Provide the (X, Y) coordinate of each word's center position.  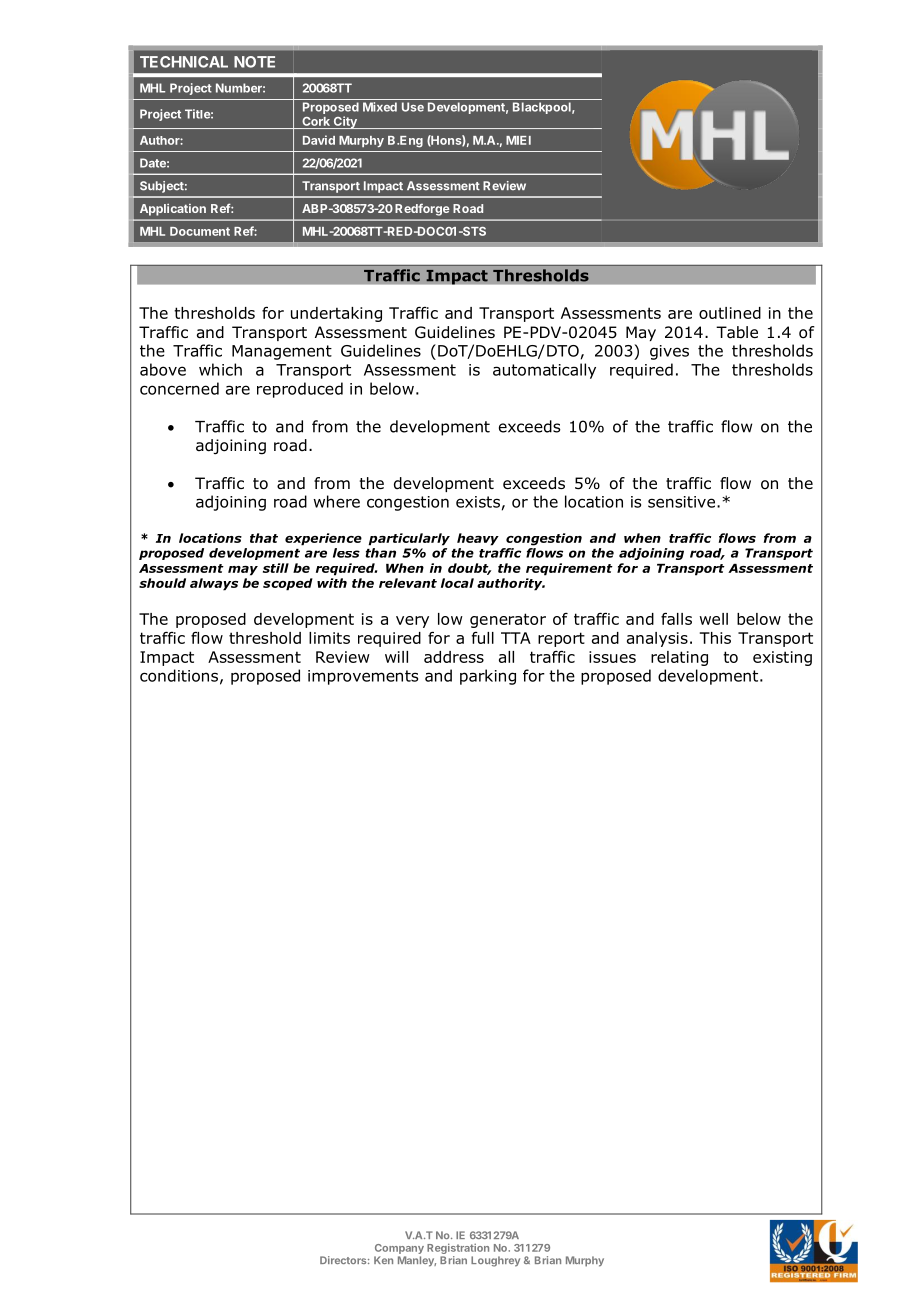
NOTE (254, 62)
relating (679, 658)
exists (478, 502)
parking (488, 677)
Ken (383, 1260)
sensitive (681, 502)
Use (413, 107)
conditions (179, 675)
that (264, 538)
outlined (730, 313)
